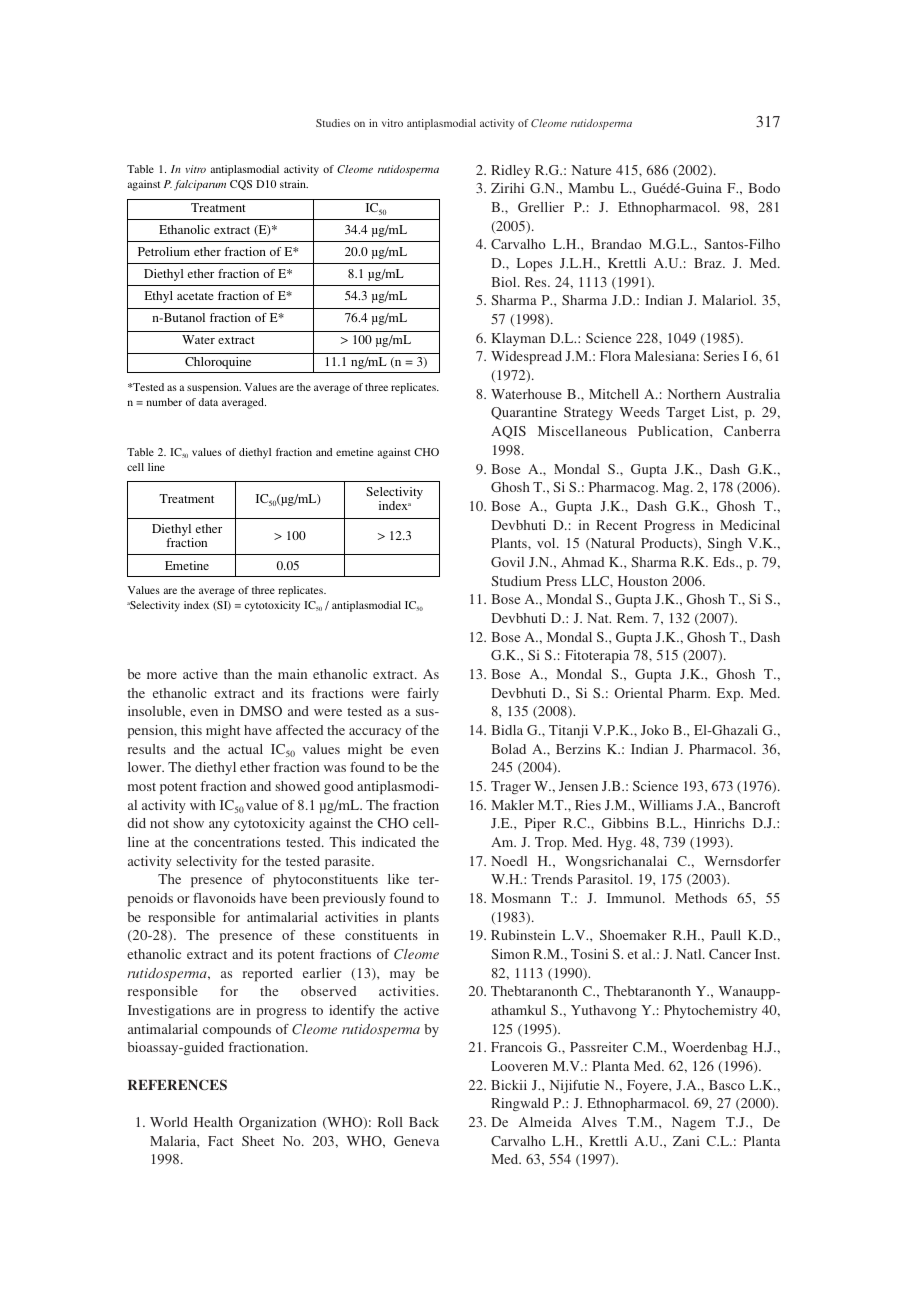 The width and height of the page is (914, 1316). What do you see at coordinates (764, 188) in the page?
I see `Bodo` at bounding box center [764, 188].
